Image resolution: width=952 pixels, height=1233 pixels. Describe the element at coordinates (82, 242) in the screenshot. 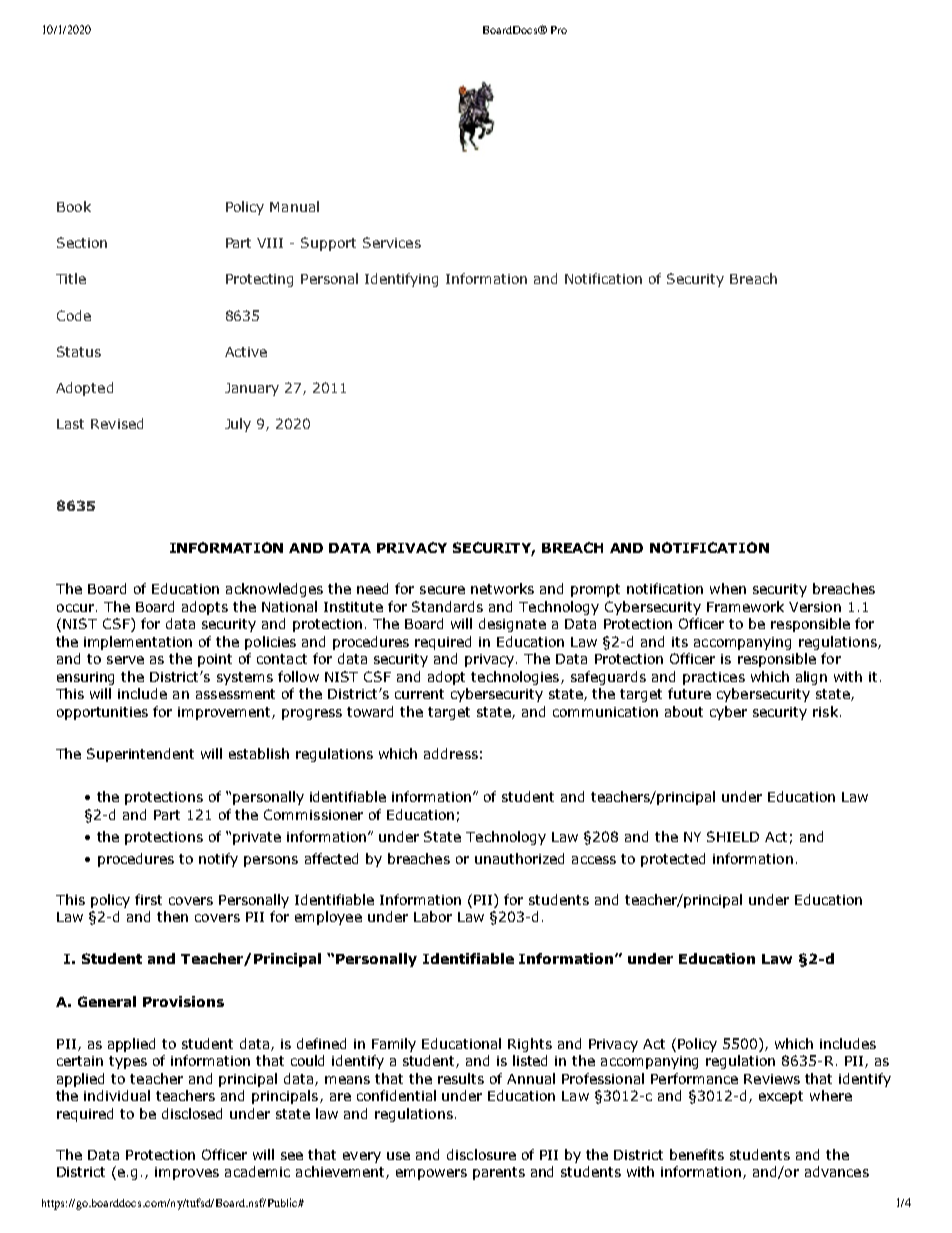

I see `Section` at that location.
